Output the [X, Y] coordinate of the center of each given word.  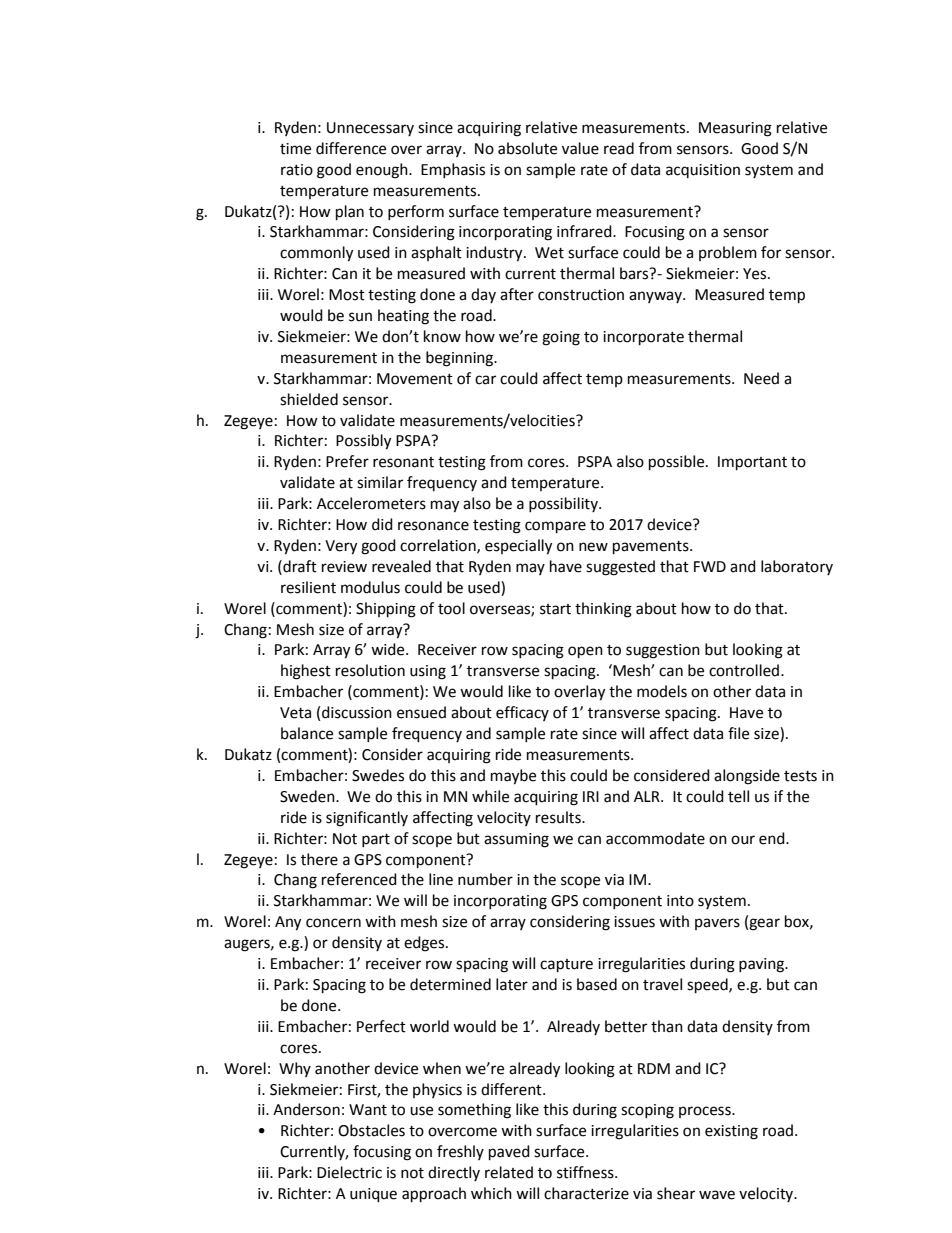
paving [763, 965]
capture [566, 966]
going [561, 338]
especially [518, 547]
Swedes [378, 775]
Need [761, 378]
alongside [747, 777]
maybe [513, 777]
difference [351, 148]
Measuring [735, 129]
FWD [710, 566]
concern [333, 923]
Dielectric [349, 1172]
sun [360, 317]
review [344, 567]
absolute [527, 148]
